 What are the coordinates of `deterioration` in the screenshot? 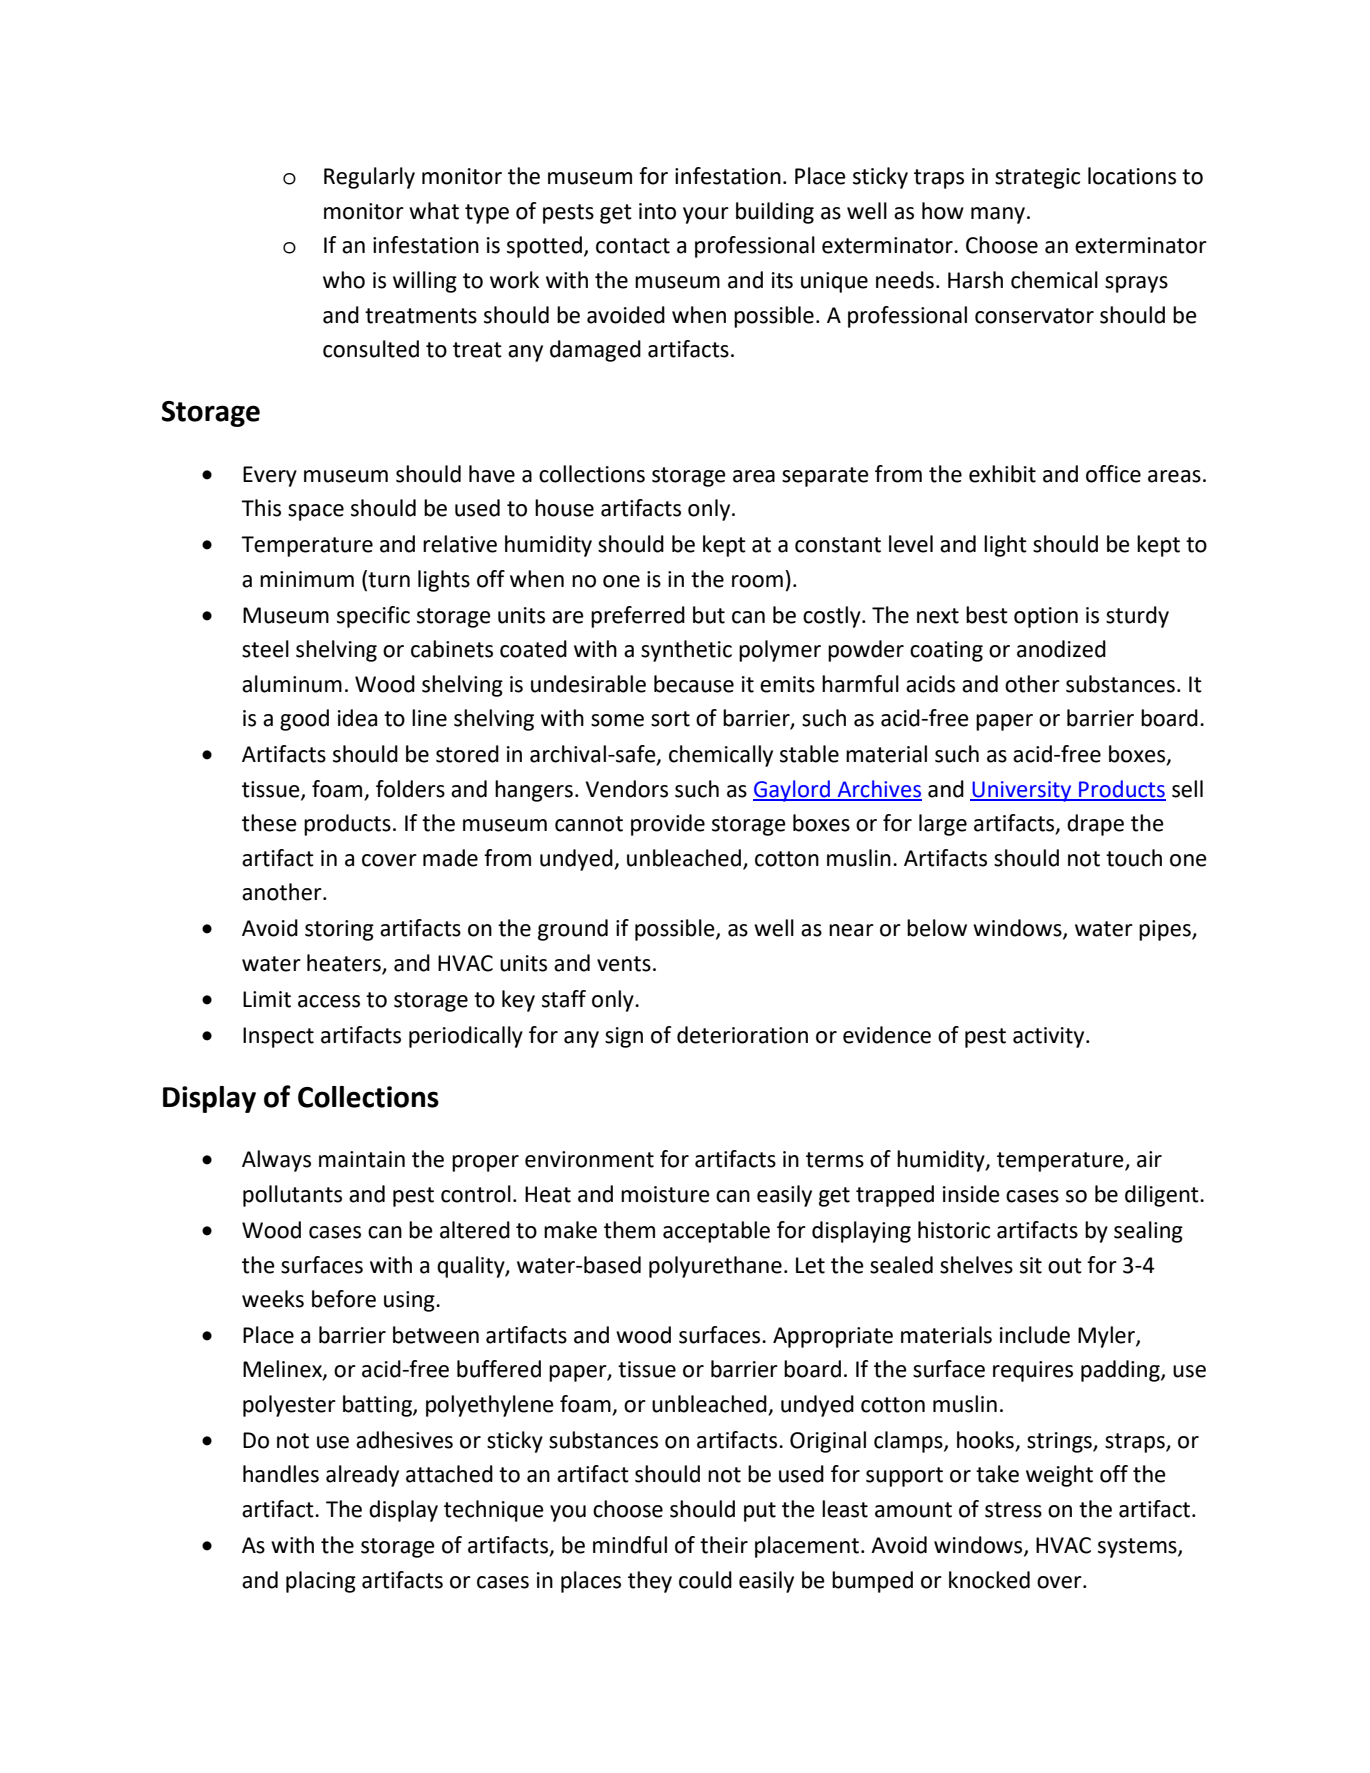 It's located at (742, 1035).
